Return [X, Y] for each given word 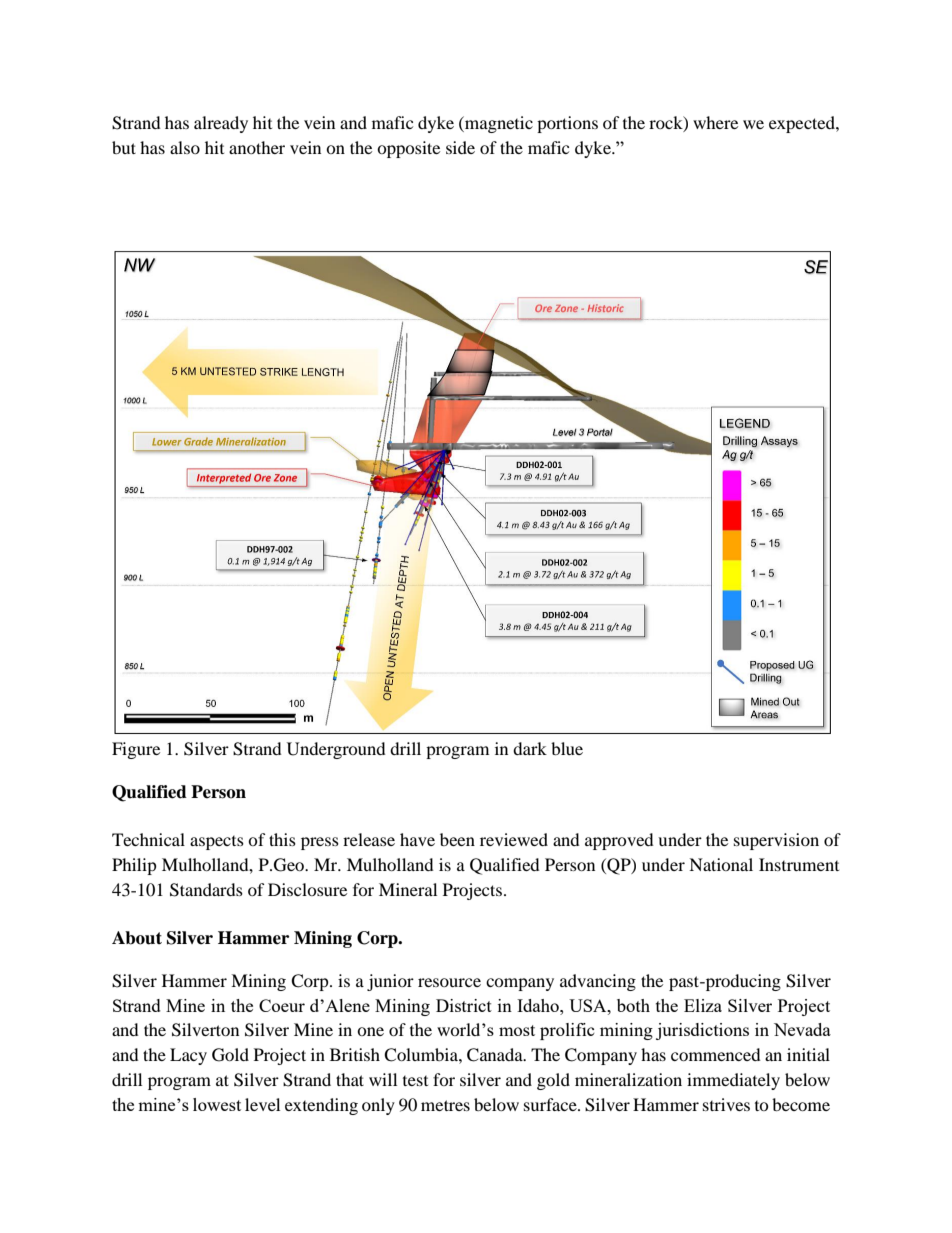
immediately [733, 1081]
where [715, 122]
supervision [776, 841]
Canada [496, 1055]
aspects [217, 843]
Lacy [188, 1056]
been [457, 839]
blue [567, 748]
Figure [136, 750]
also [185, 147]
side [460, 147]
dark [530, 748]
